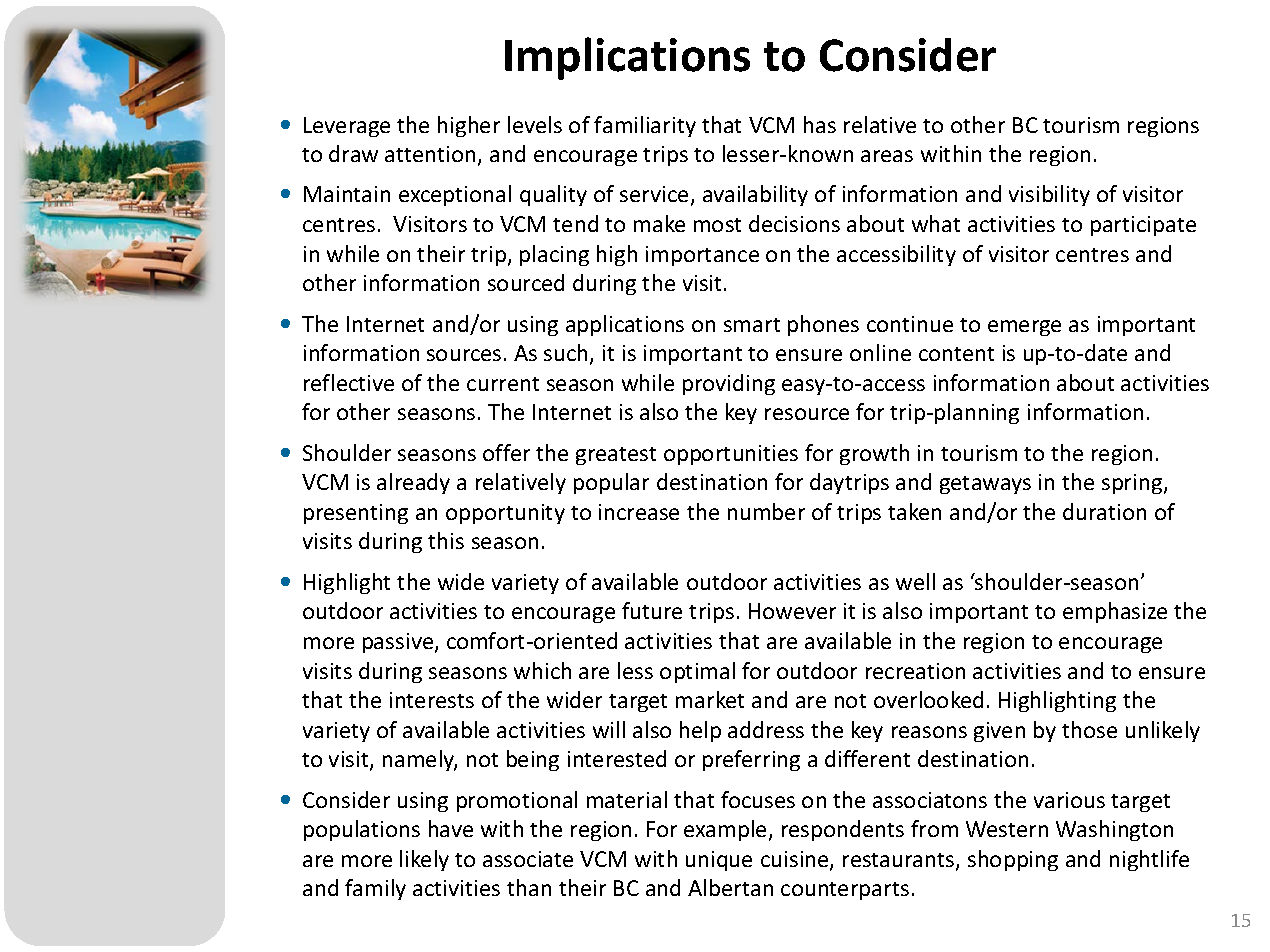 Image resolution: width=1270 pixels, height=952 pixels. Describe the element at coordinates (455, 195) in the image. I see `exceptional` at that location.
